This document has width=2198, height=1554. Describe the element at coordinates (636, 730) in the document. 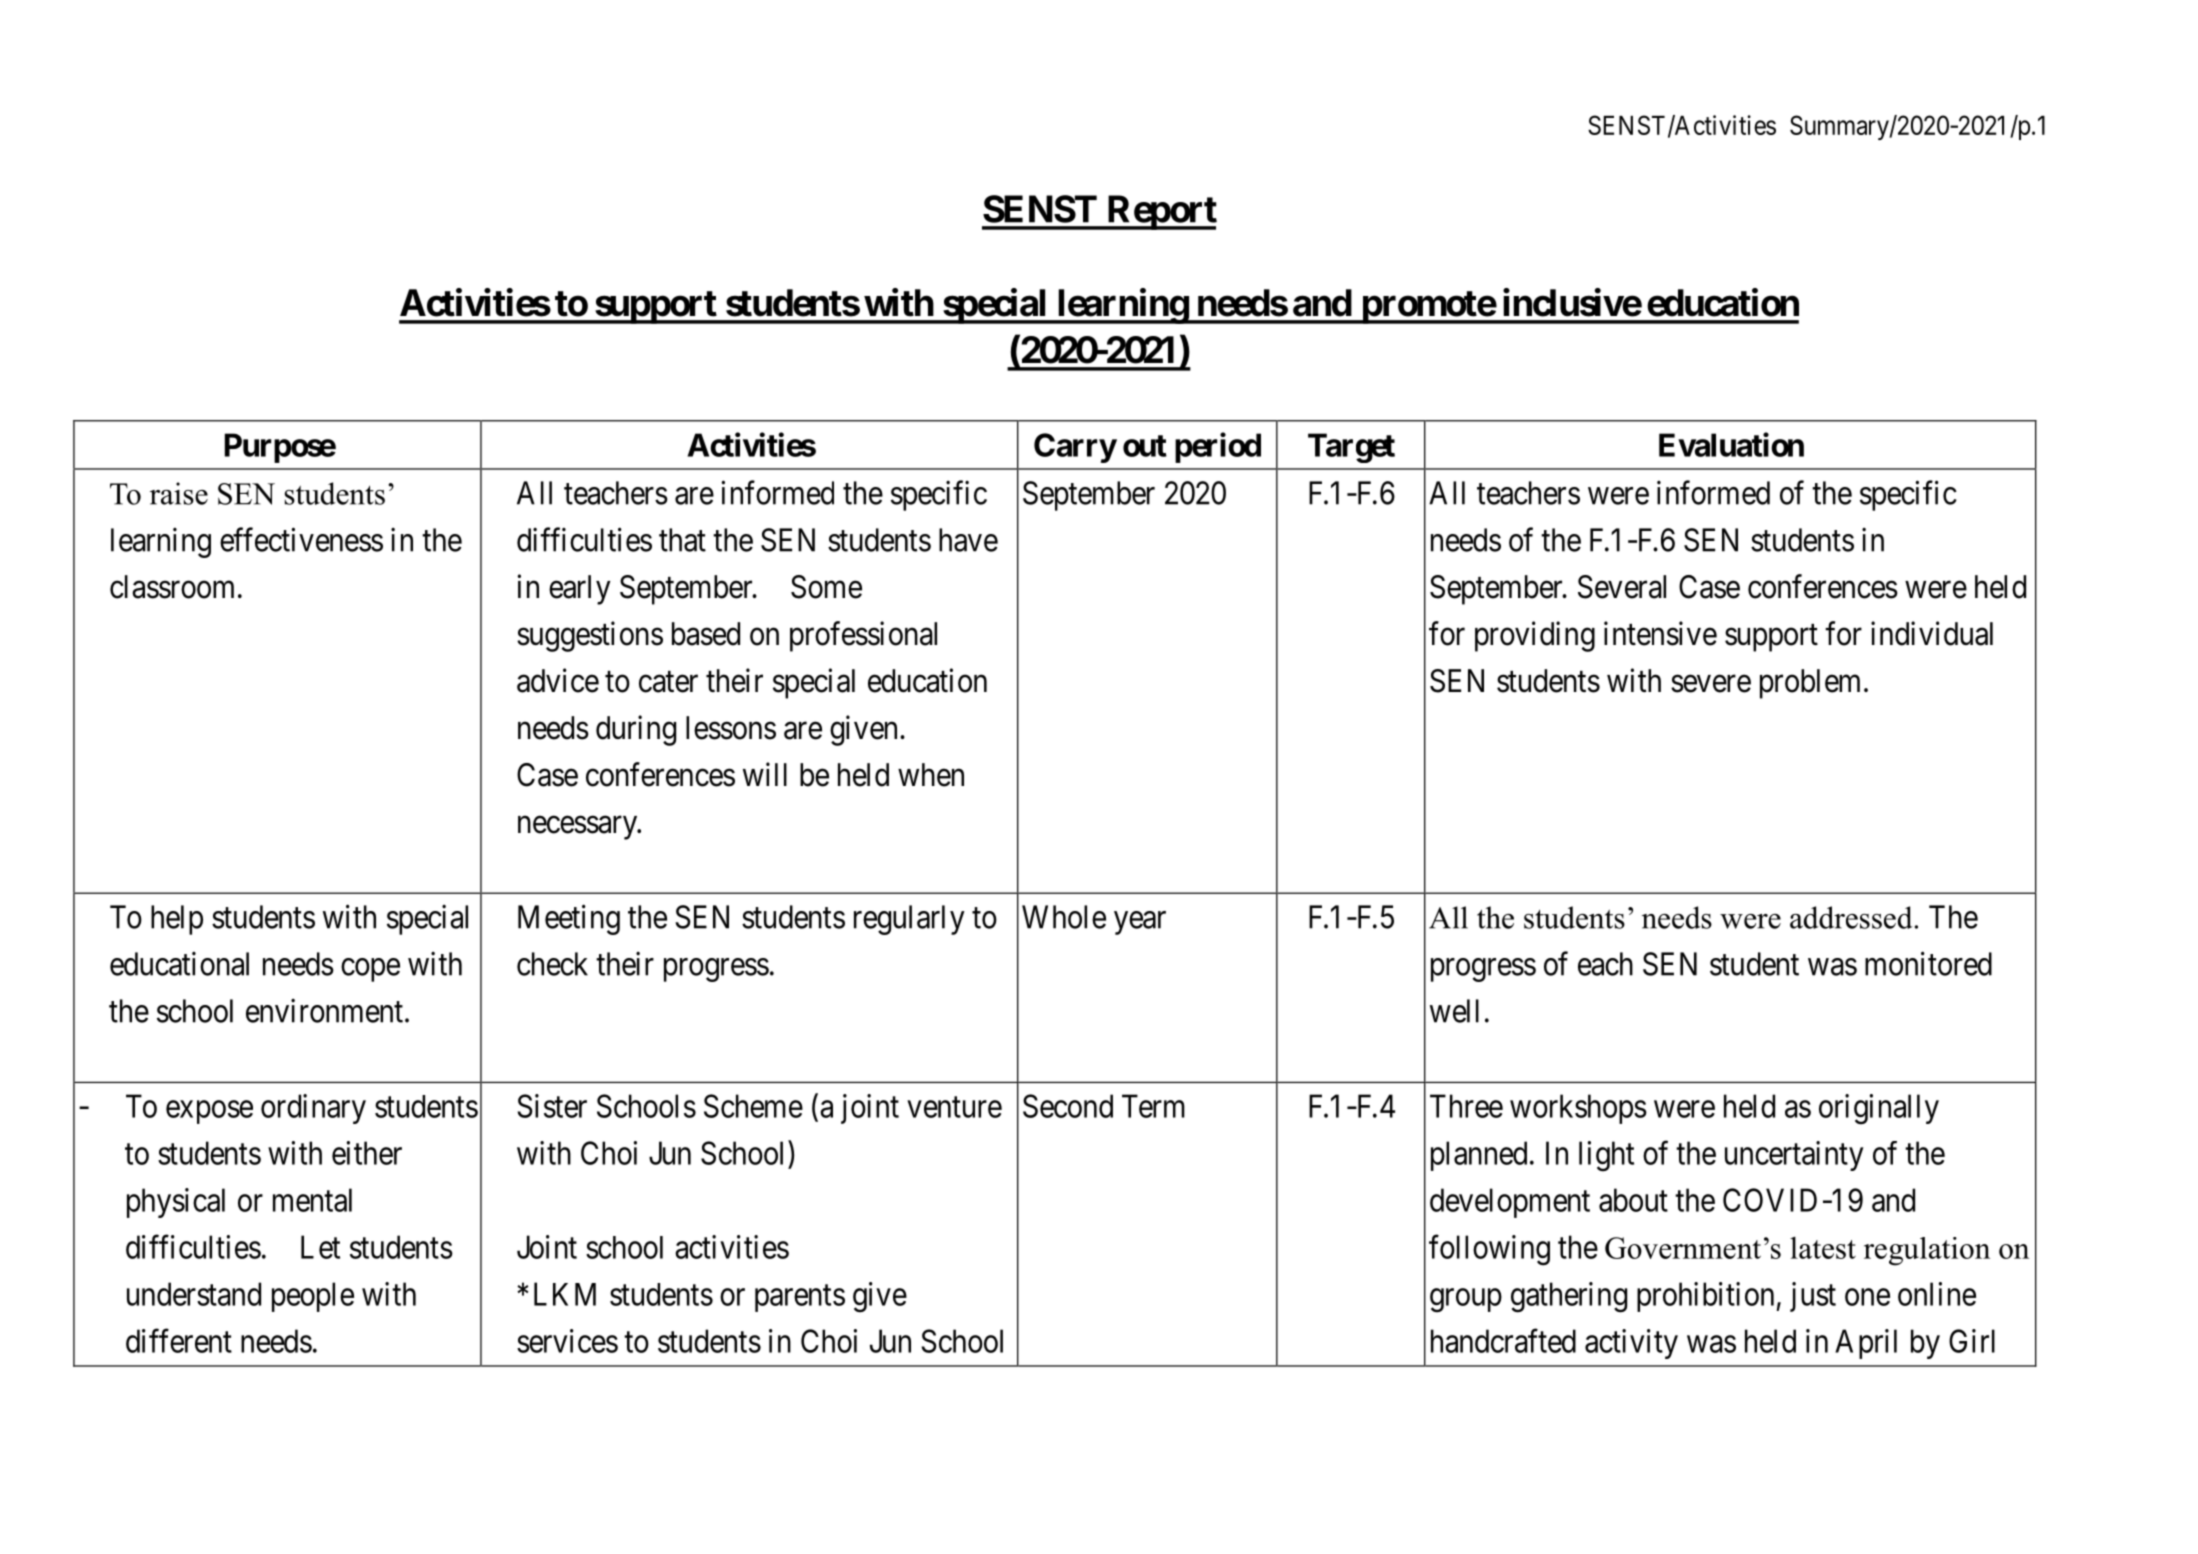

I see `during` at that location.
